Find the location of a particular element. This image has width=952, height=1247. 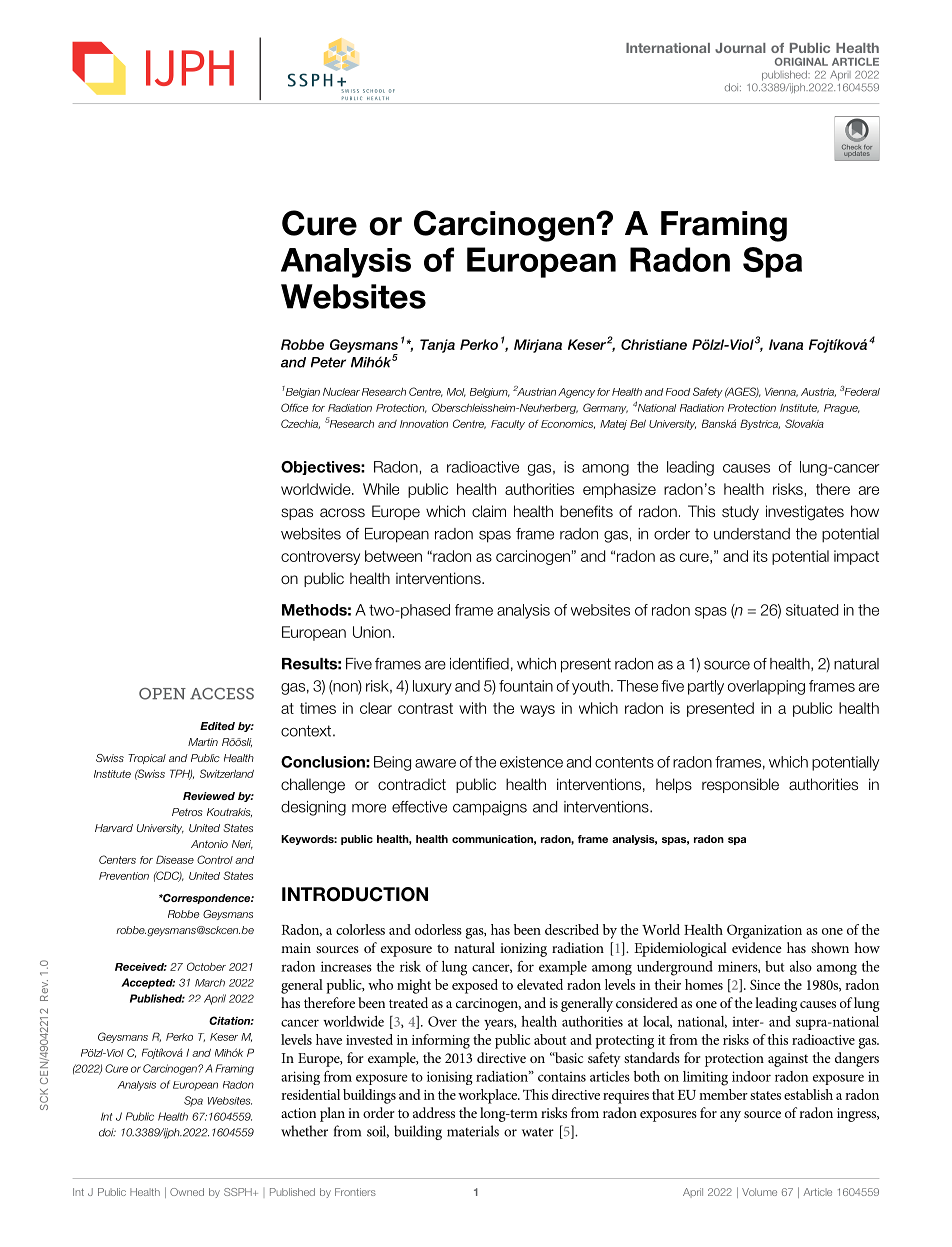

Edited is located at coordinates (217, 726).
